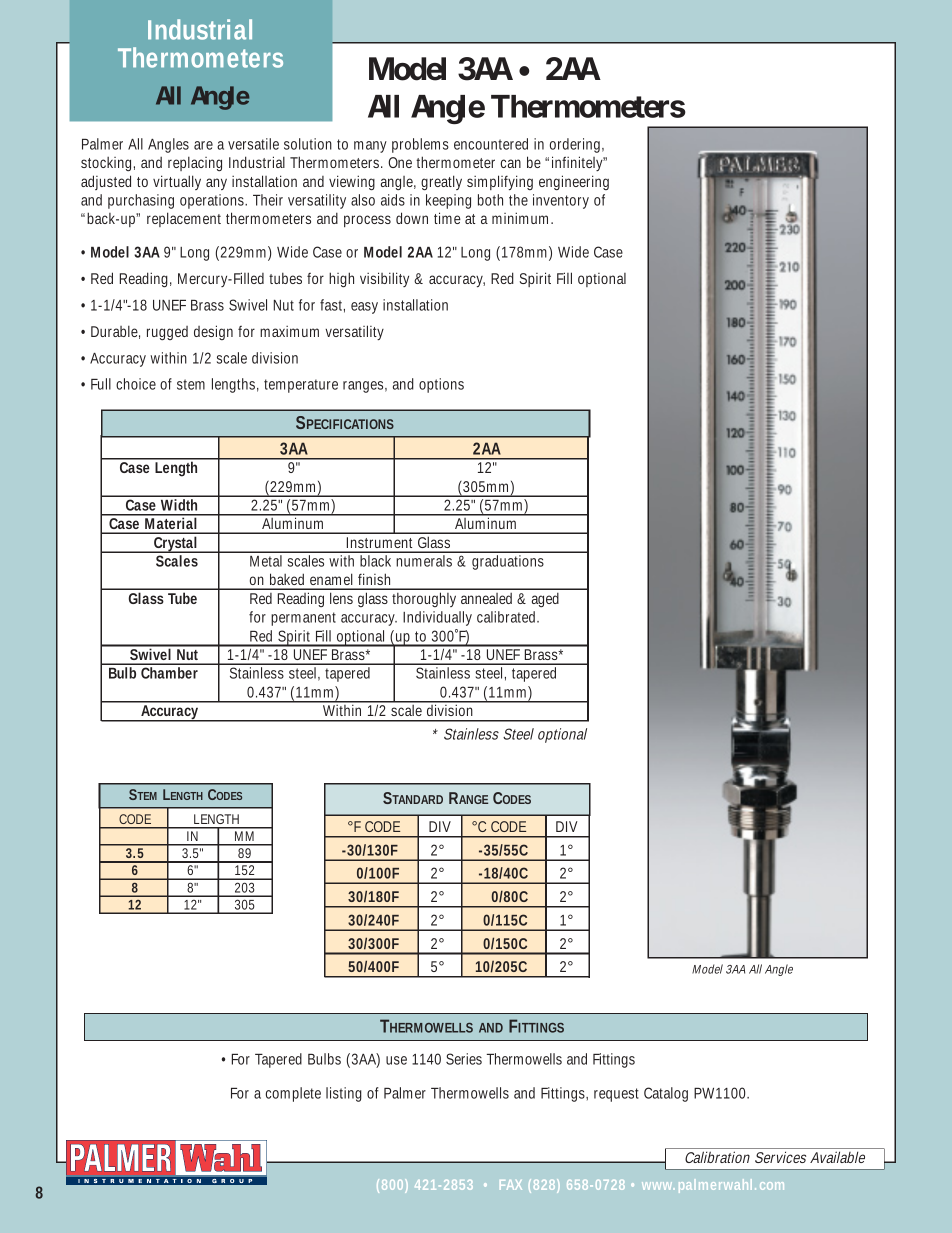 This screenshot has width=952, height=1233. I want to click on engineering, so click(574, 182).
